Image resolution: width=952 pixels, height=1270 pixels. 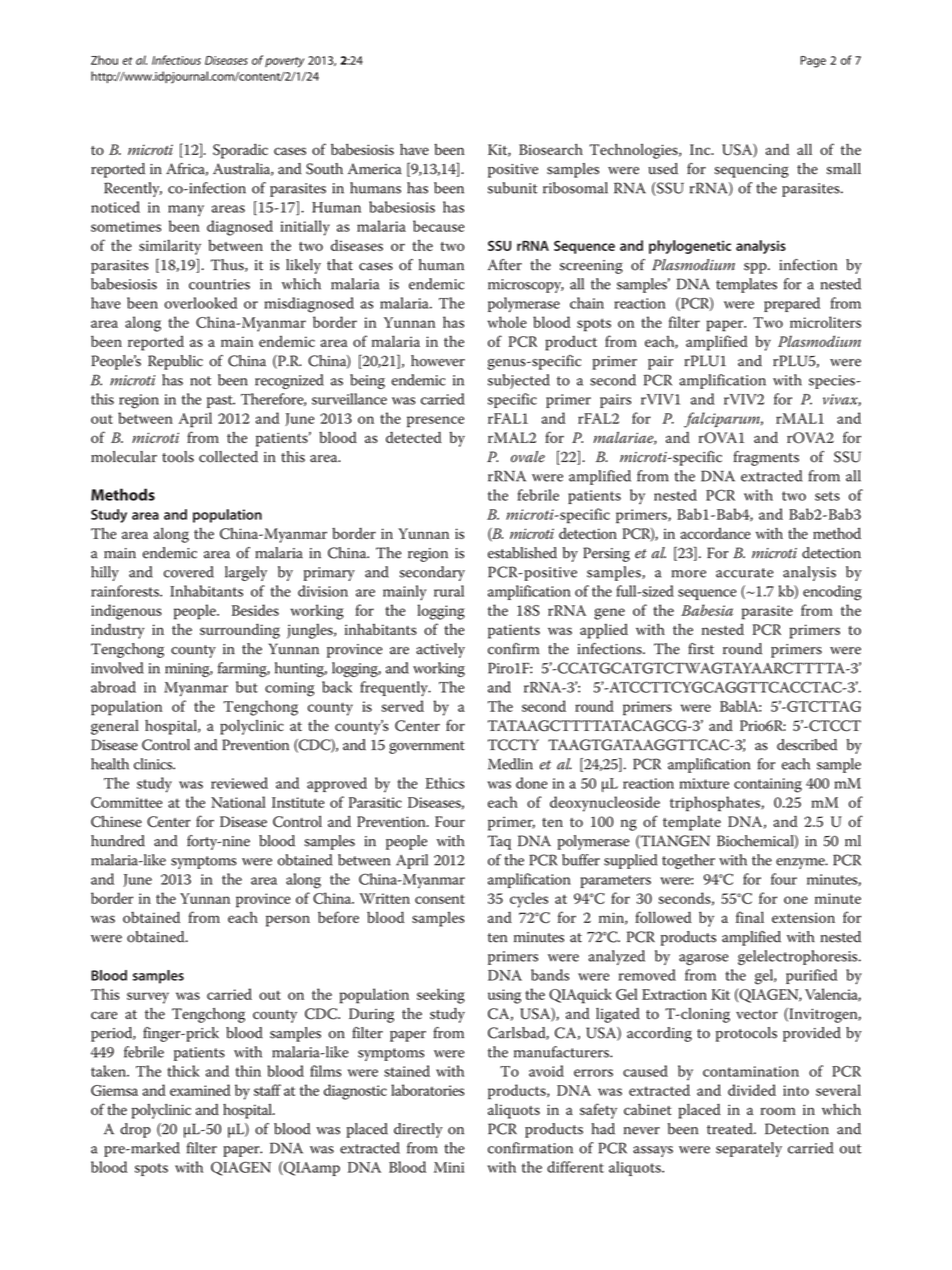 I want to click on however, so click(x=438, y=361).
